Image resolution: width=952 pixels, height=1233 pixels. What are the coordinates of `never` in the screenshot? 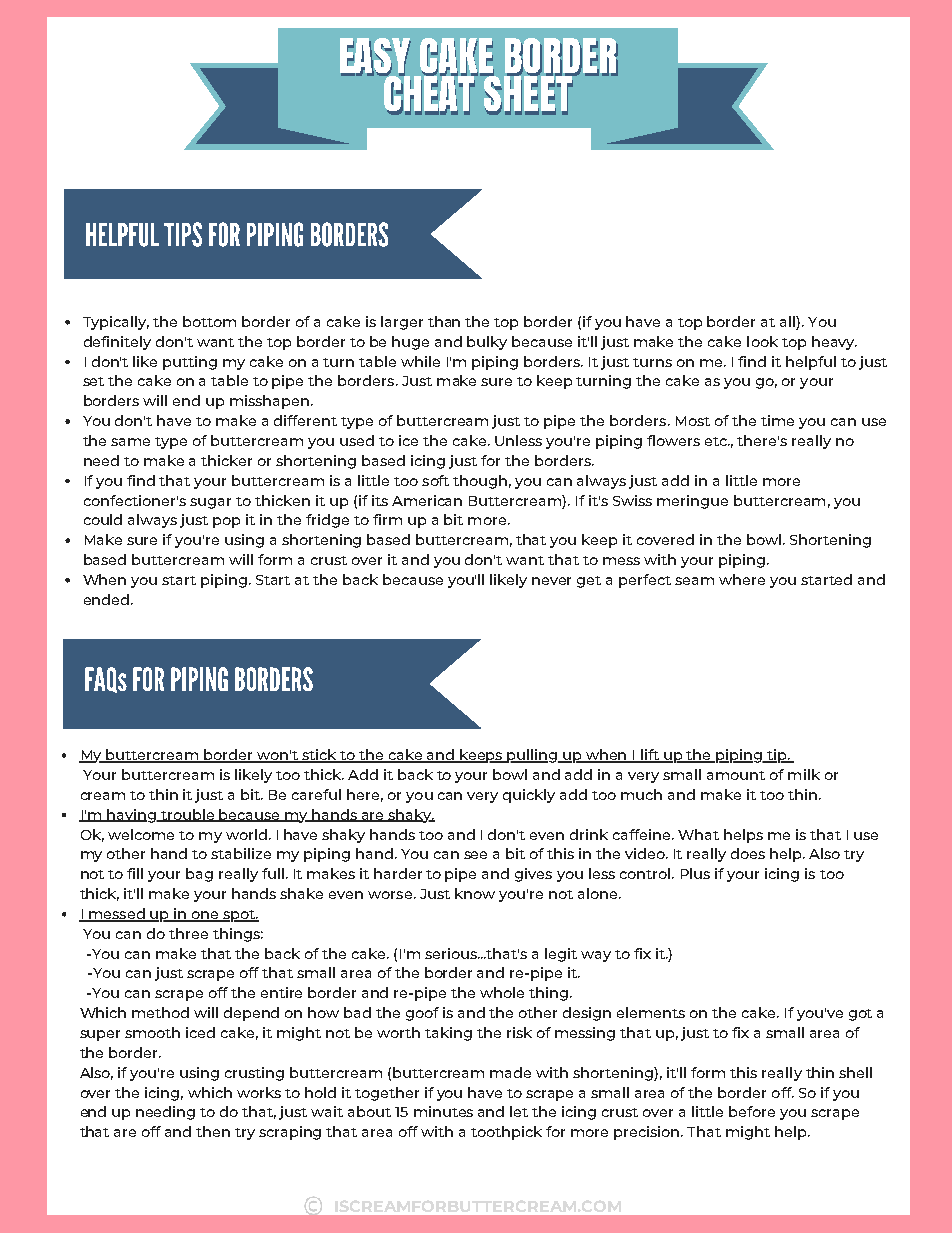 It's located at (551, 581).
